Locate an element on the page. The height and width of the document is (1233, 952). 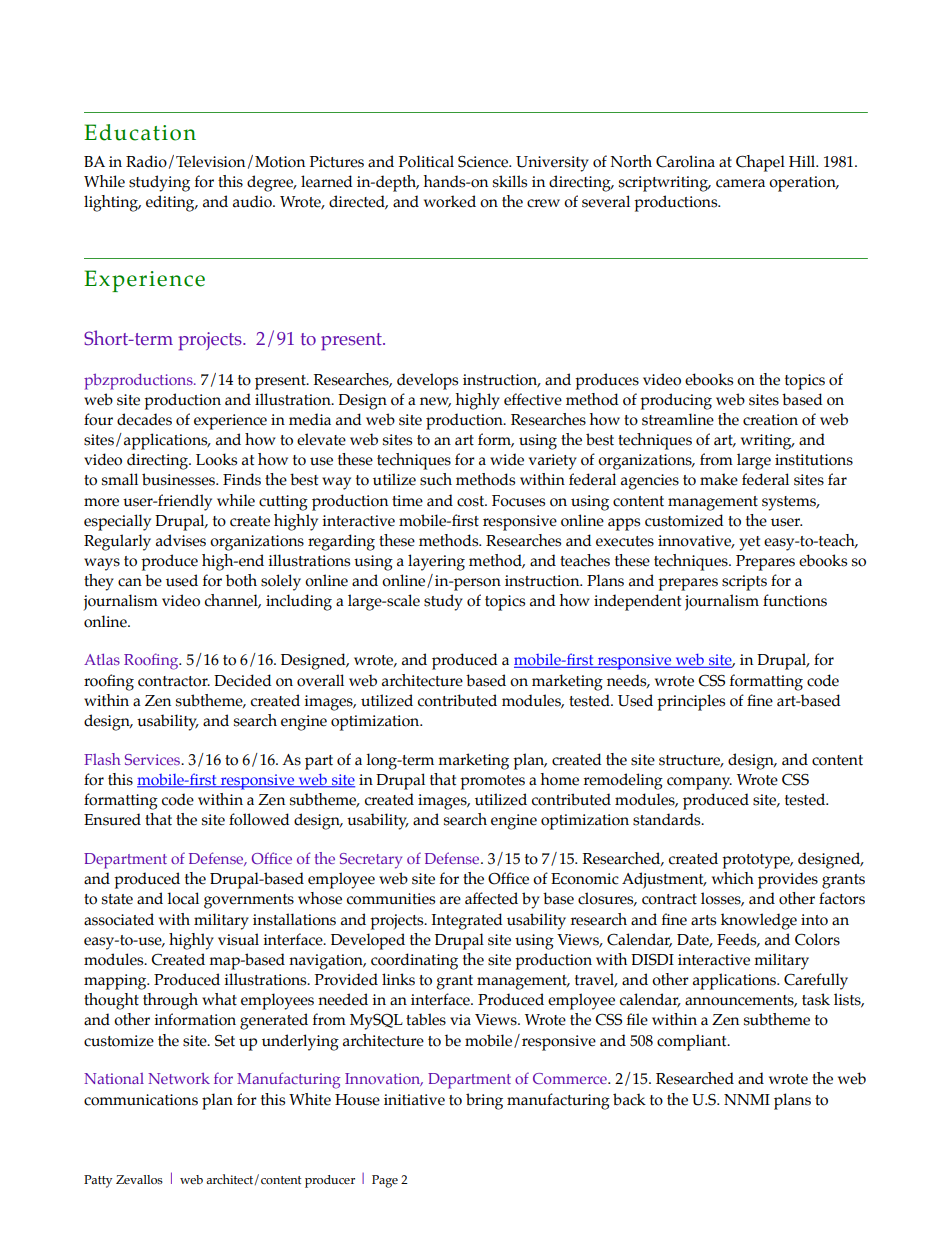
communications is located at coordinates (141, 1100).
